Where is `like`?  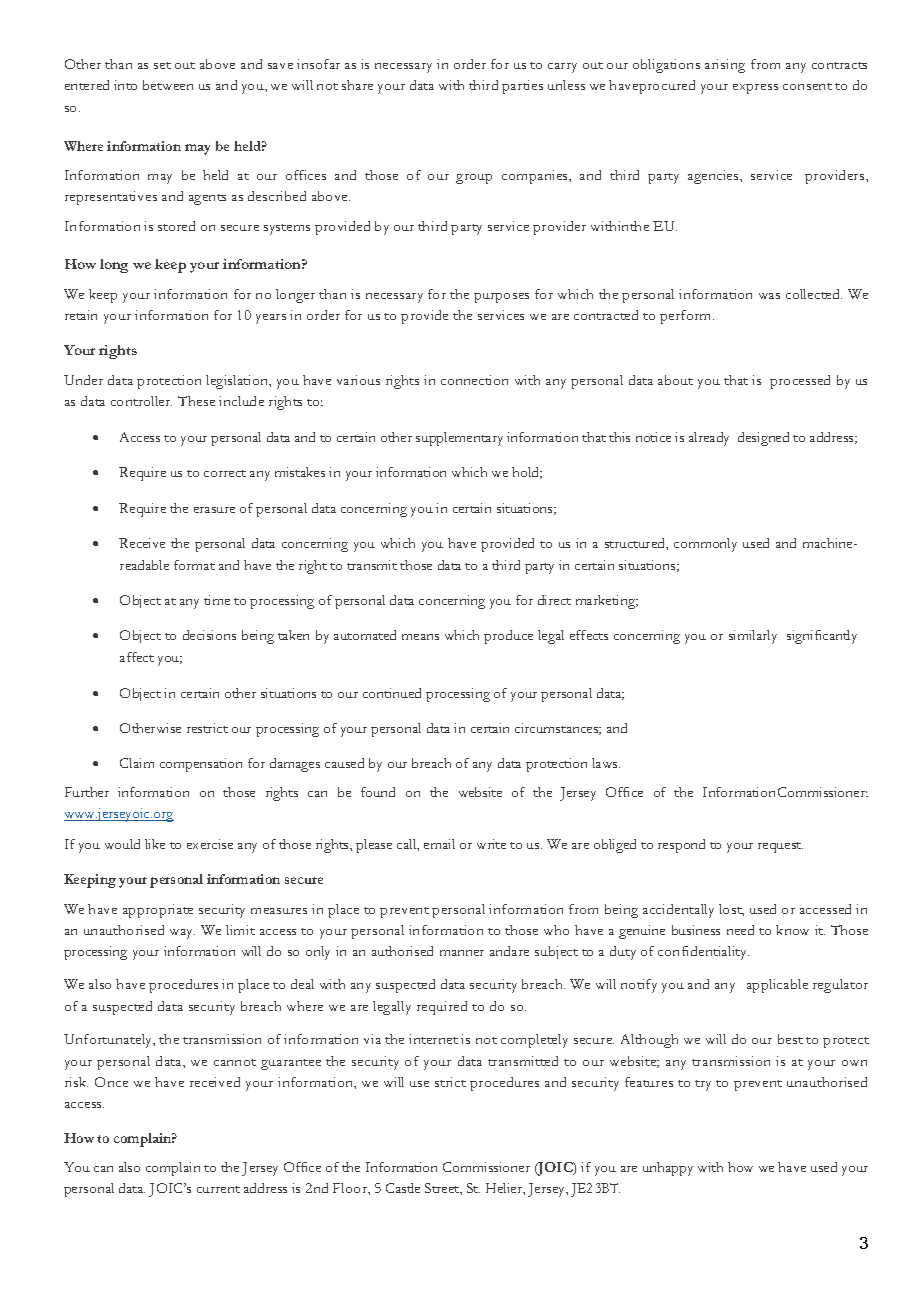
like is located at coordinates (155, 844).
